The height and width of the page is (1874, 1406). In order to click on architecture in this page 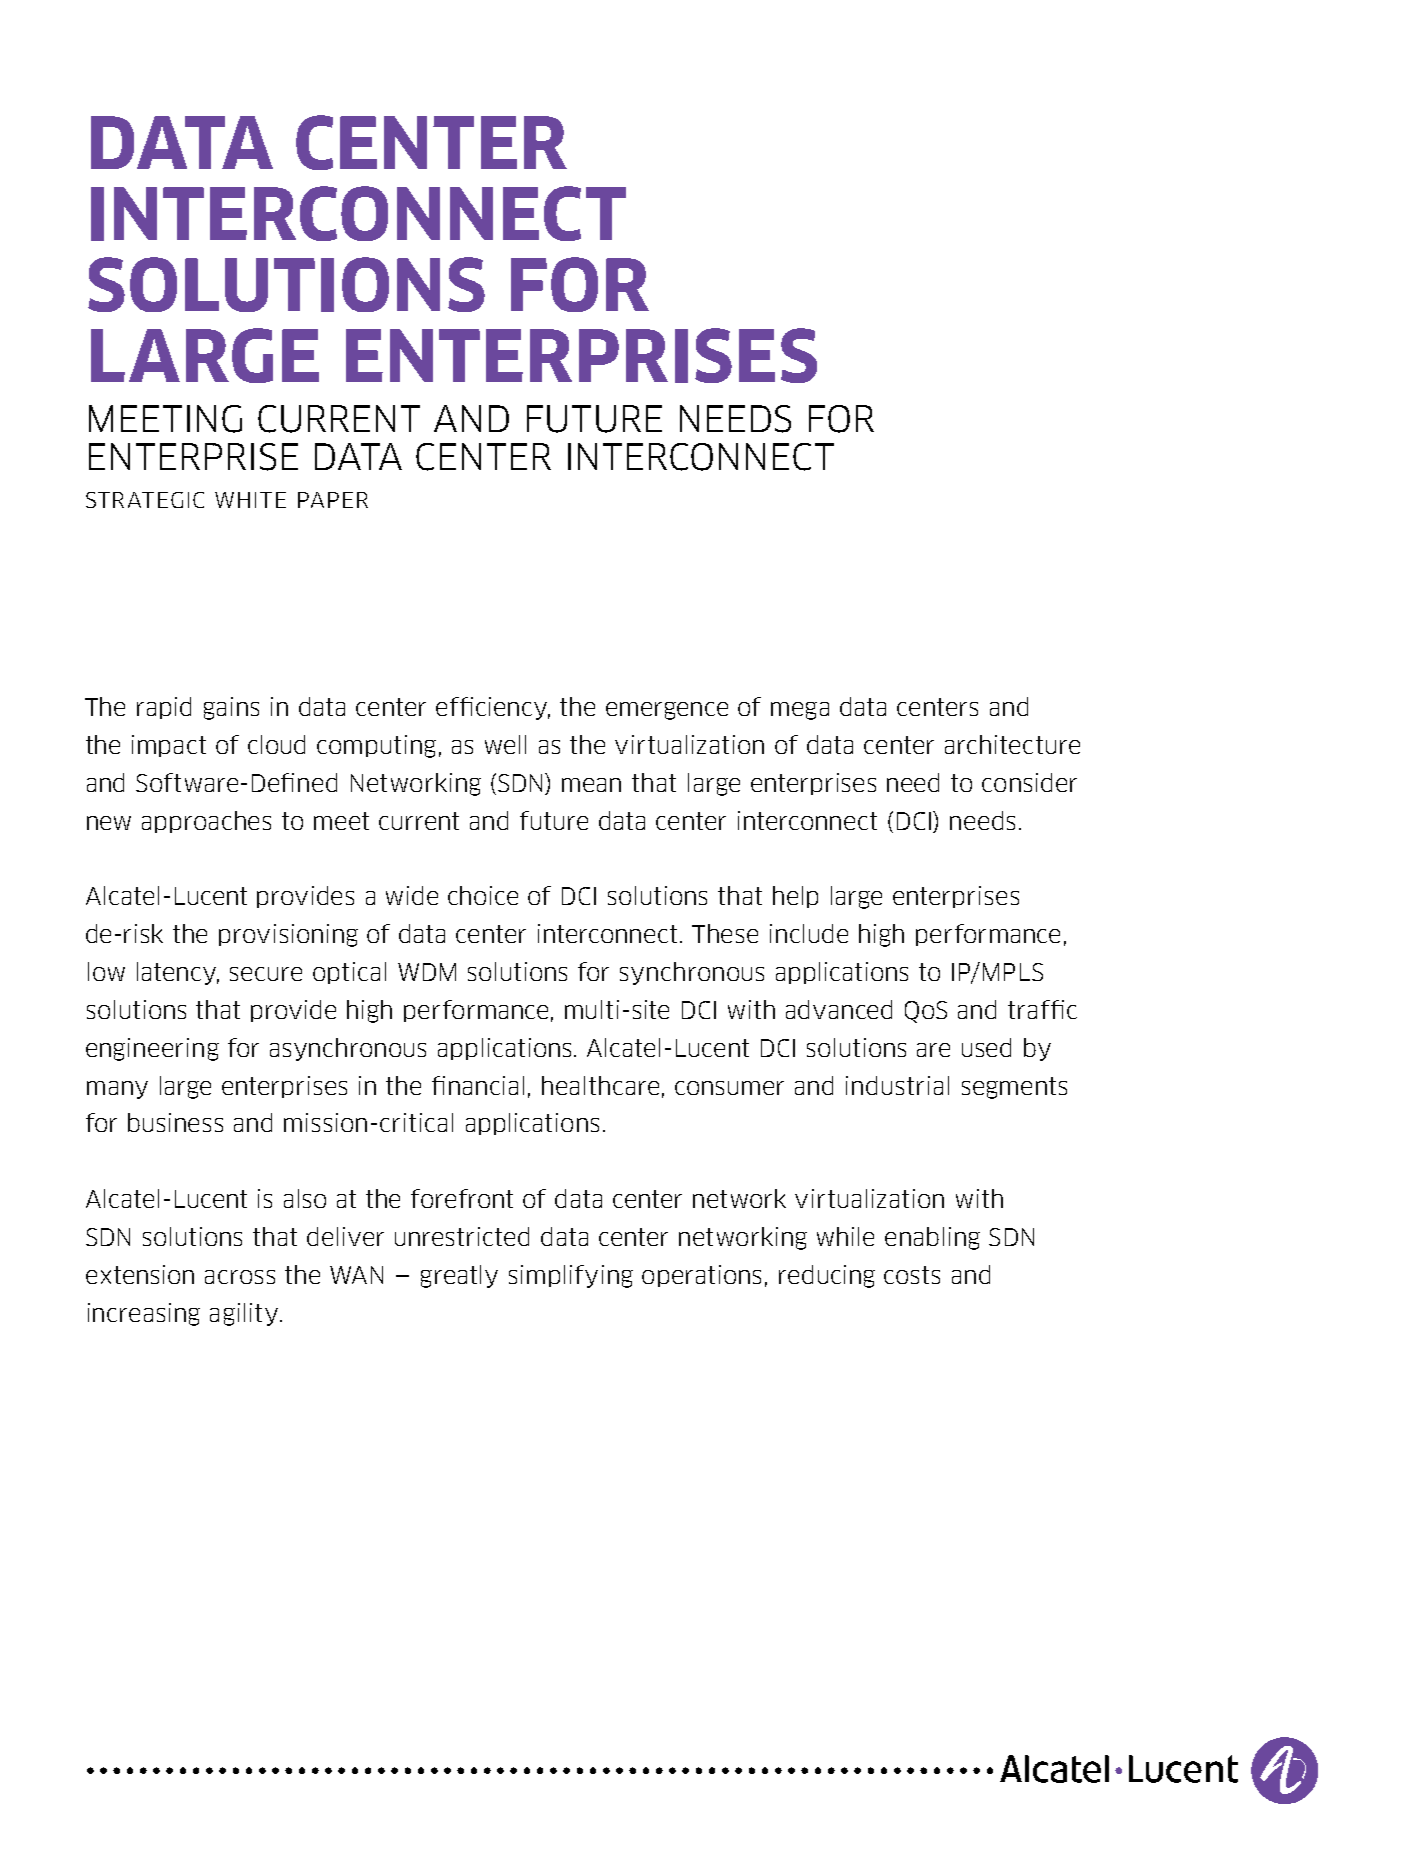, I will do `click(1012, 744)`.
